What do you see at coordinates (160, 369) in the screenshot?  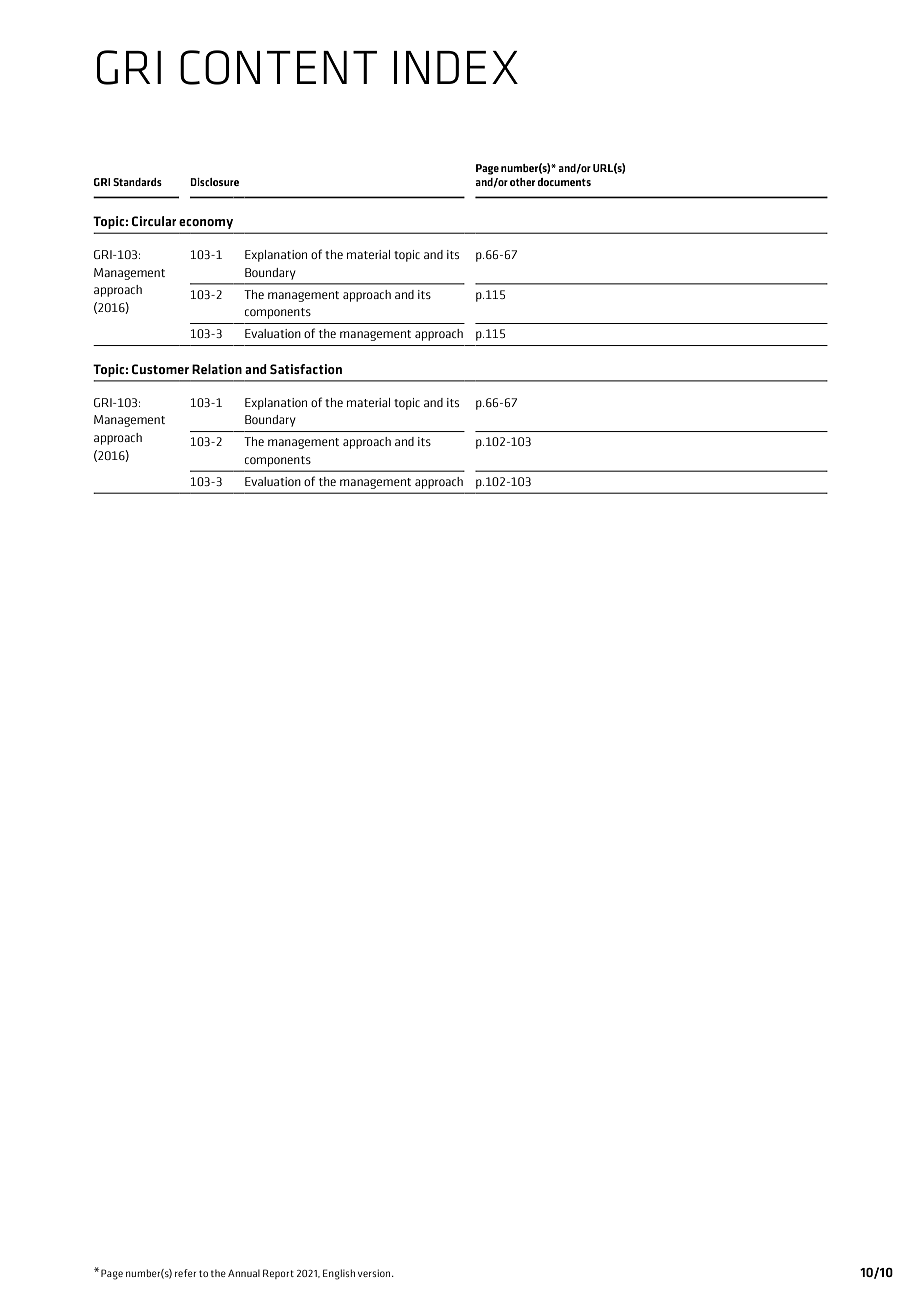 I see `Customer` at bounding box center [160, 369].
